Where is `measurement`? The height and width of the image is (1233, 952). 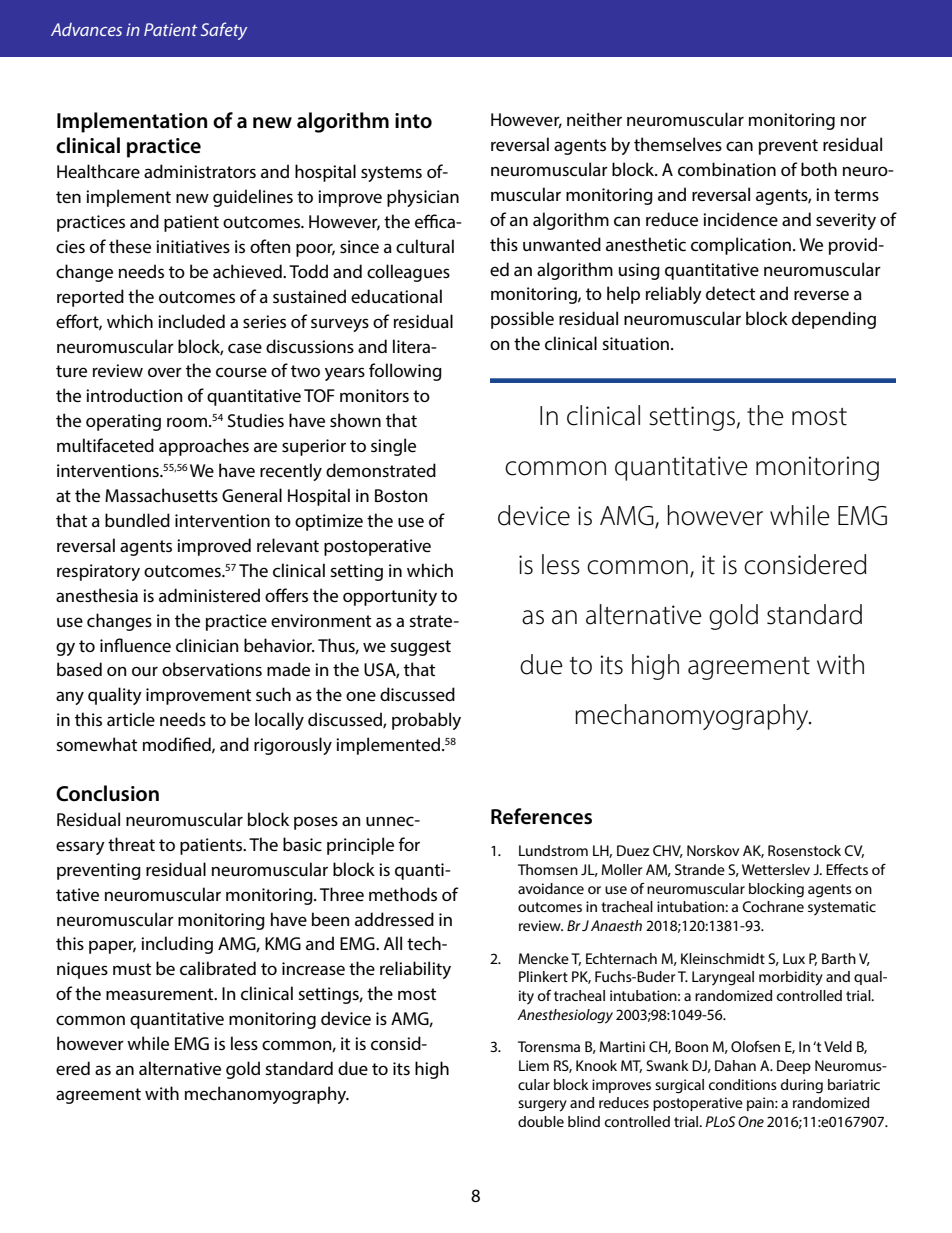
measurement is located at coordinates (161, 994).
